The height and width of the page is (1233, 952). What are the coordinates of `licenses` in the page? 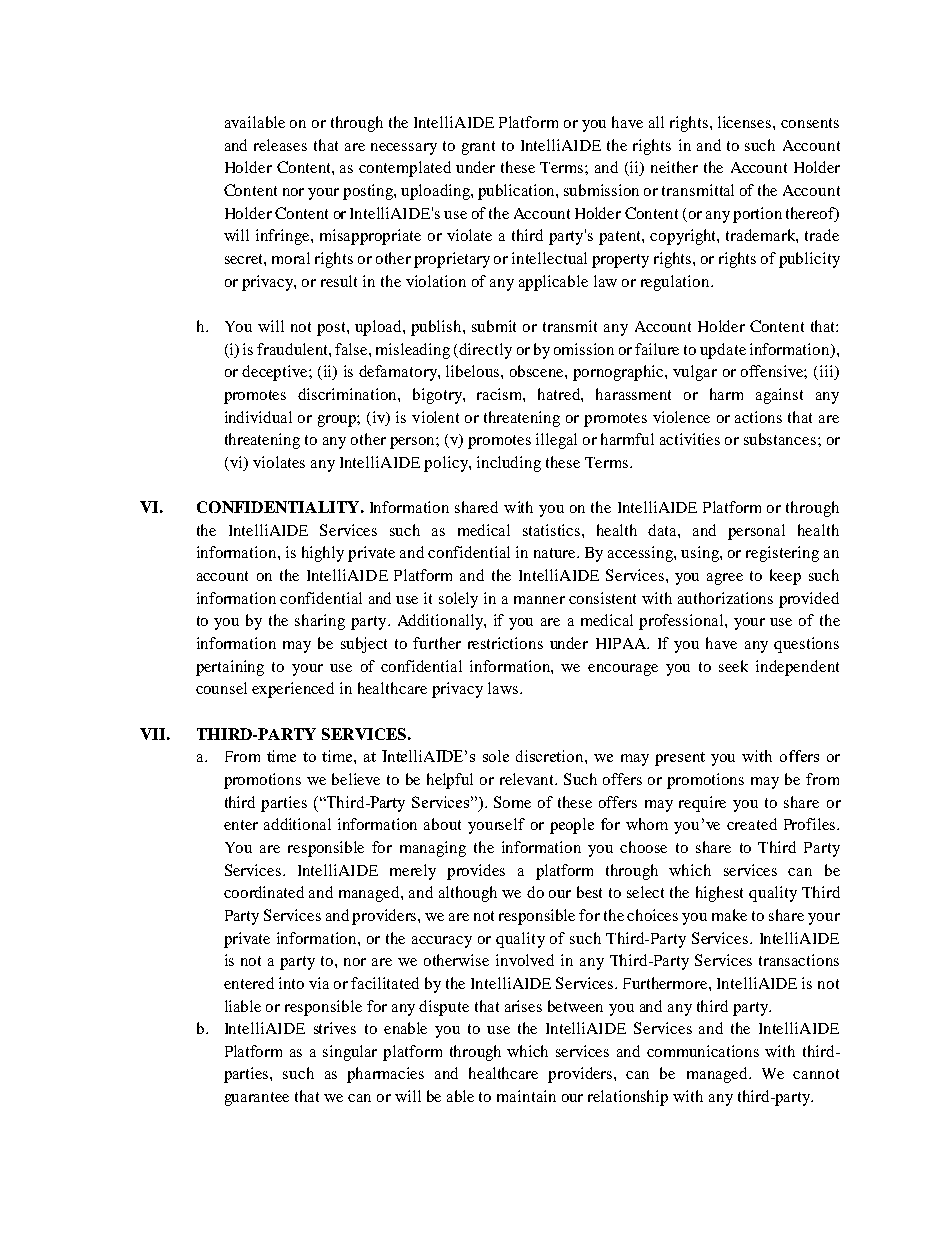 It's located at (746, 122).
